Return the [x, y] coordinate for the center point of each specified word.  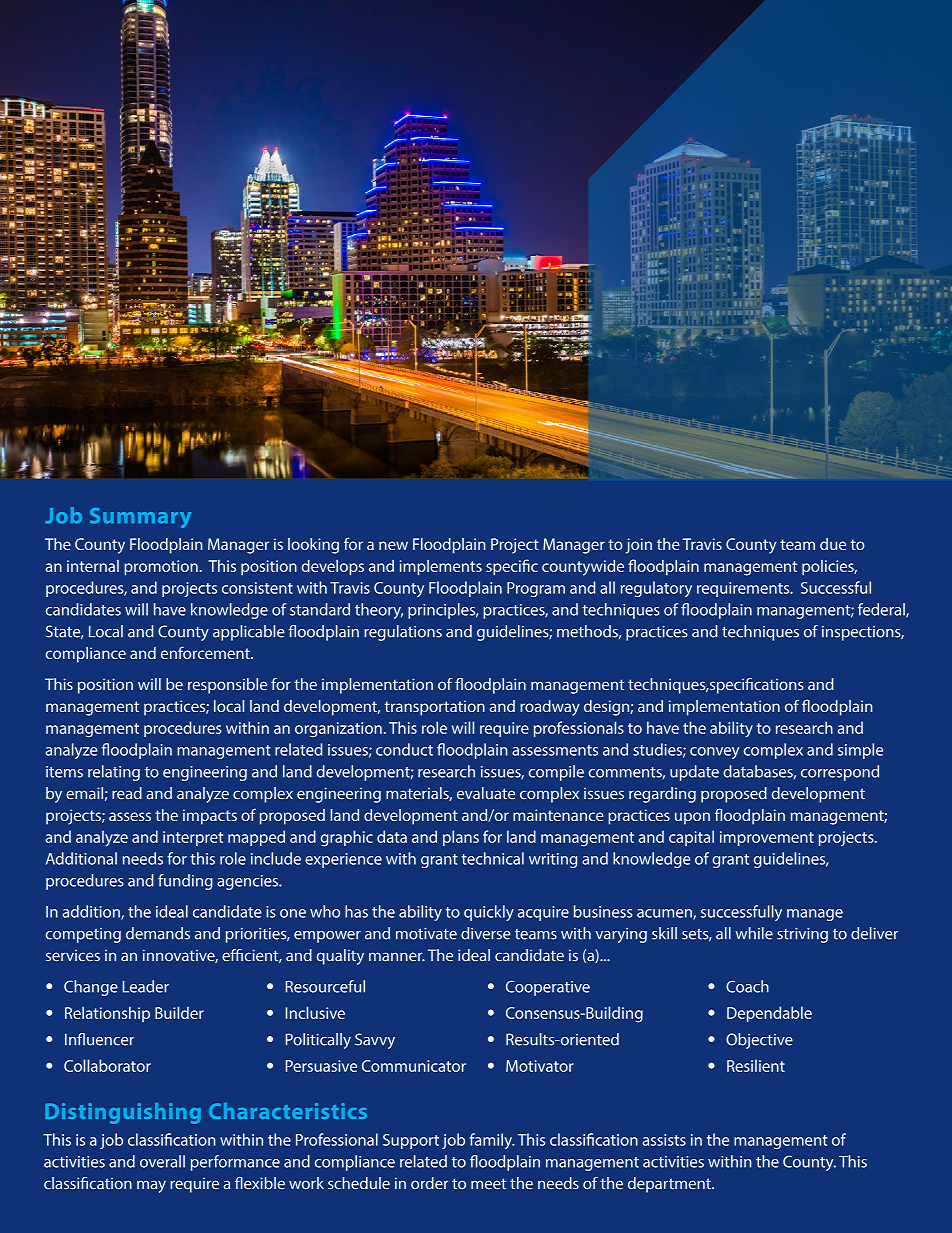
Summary [140, 518]
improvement [767, 838]
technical [492, 858]
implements [441, 568]
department [670, 1185]
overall [162, 1161]
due [833, 544]
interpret [193, 838]
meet [488, 1184]
